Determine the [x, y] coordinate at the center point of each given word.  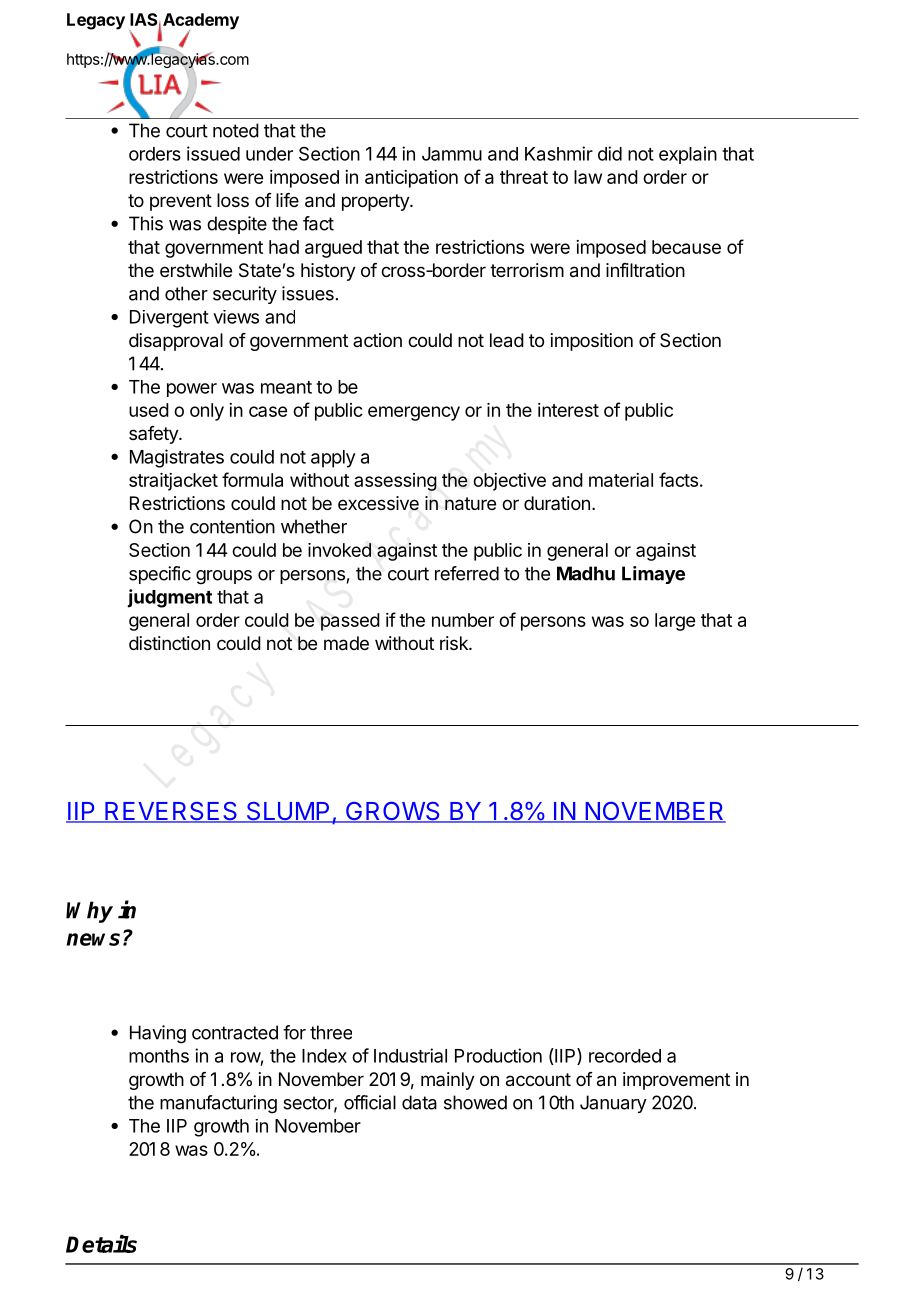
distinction [169, 643]
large [675, 622]
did [610, 153]
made [346, 643]
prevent [181, 202]
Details [101, 1244]
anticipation [411, 179]
